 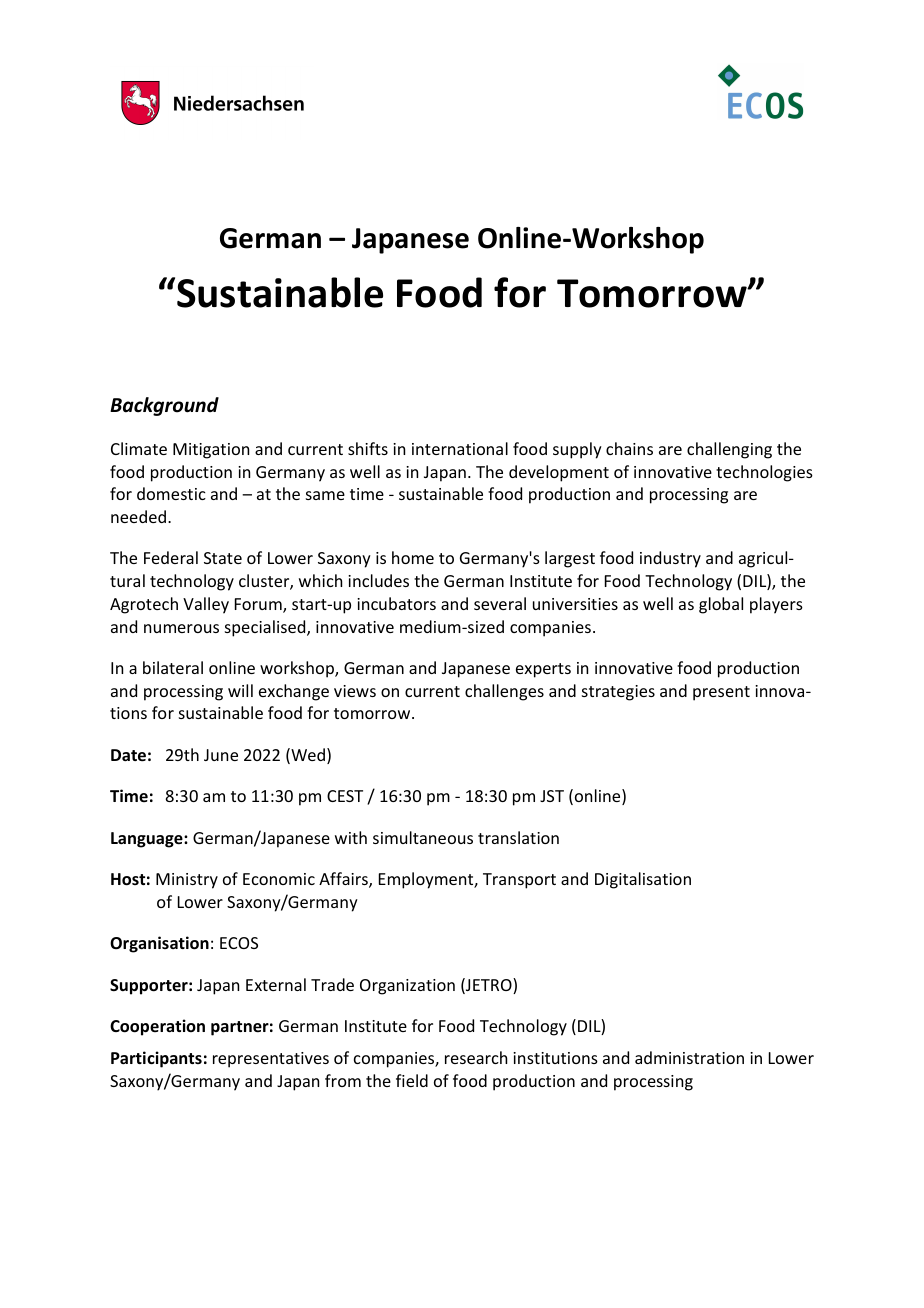 I want to click on international, so click(x=460, y=448).
